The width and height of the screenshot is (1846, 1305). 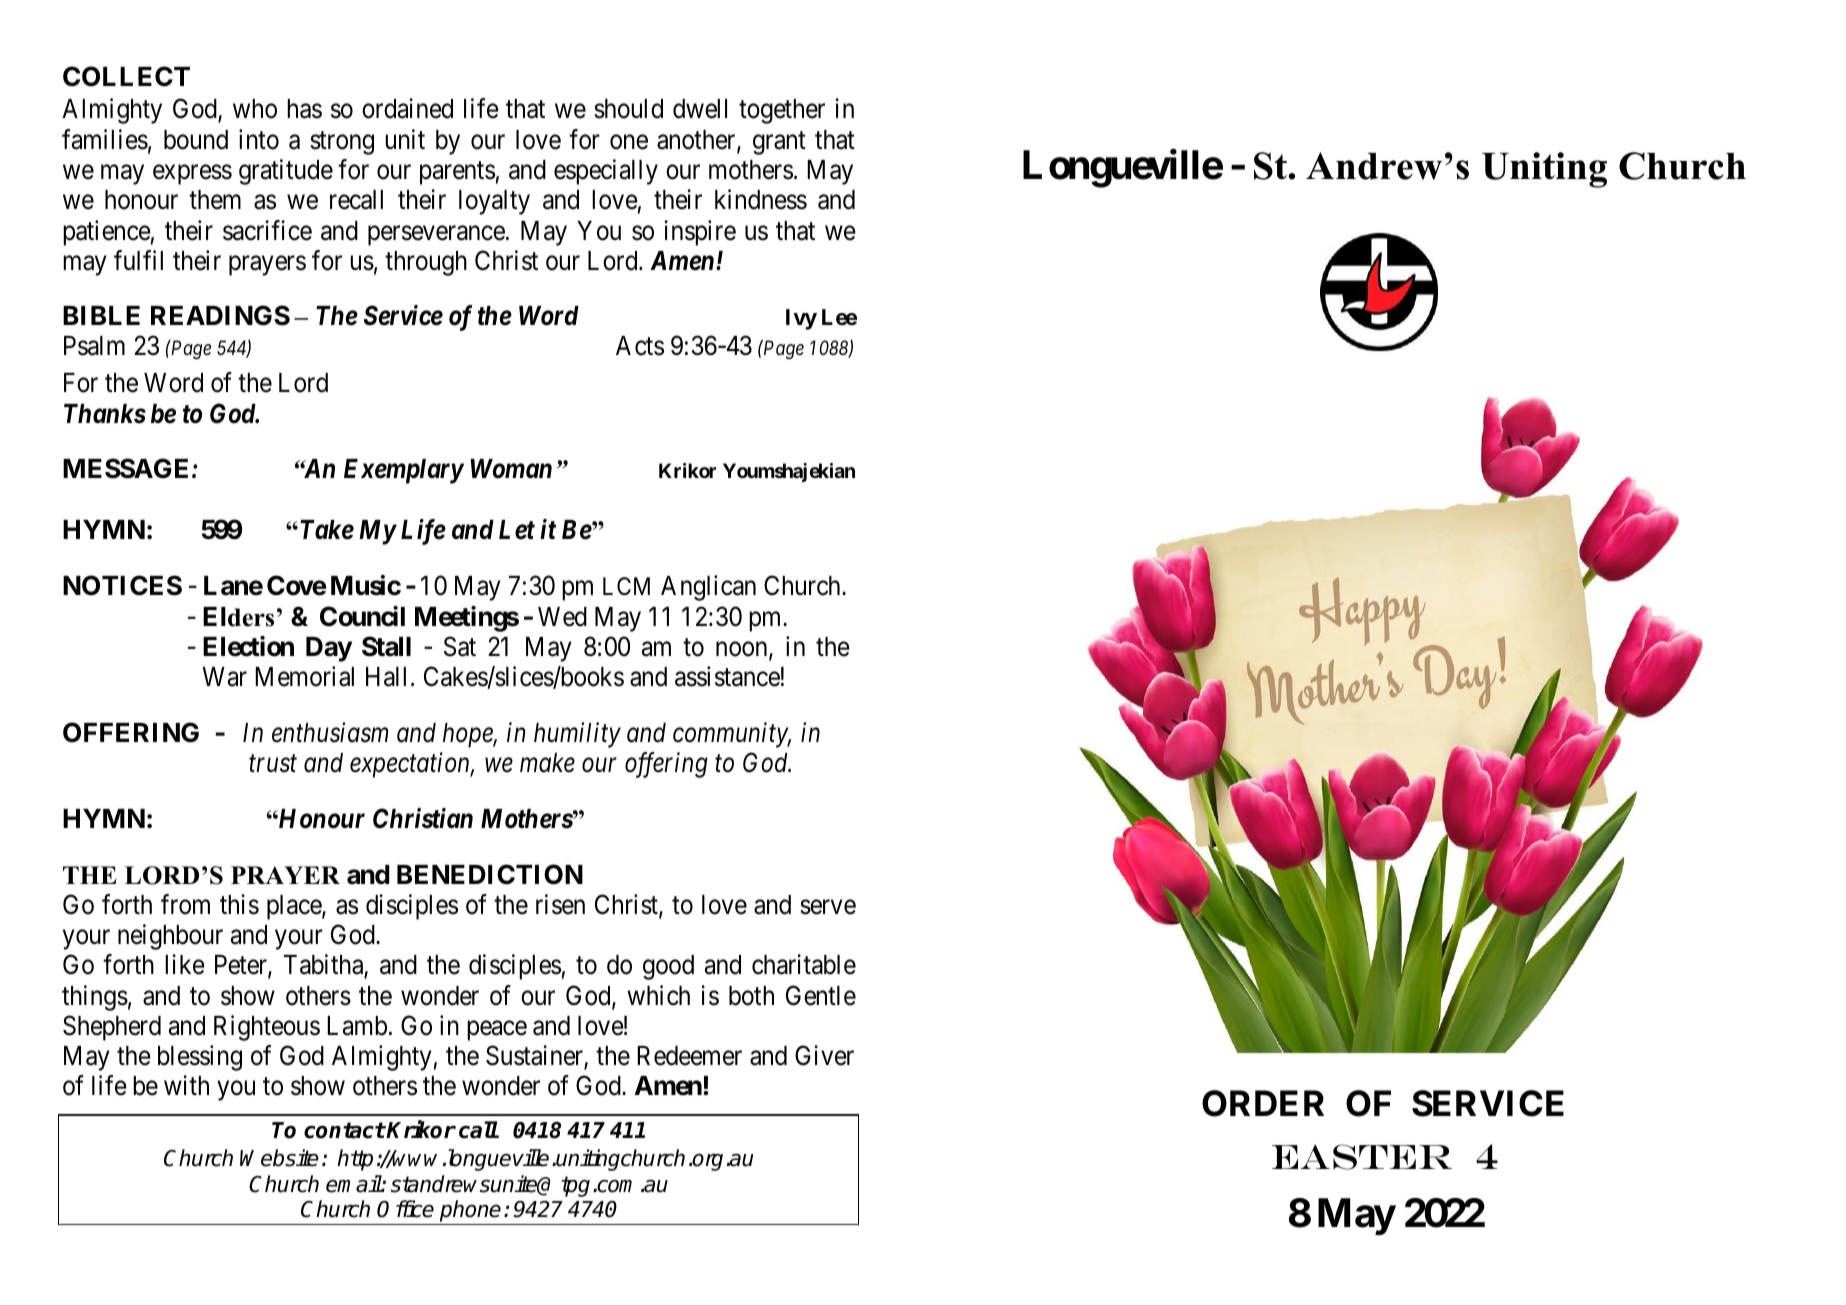 What do you see at coordinates (1362, 1157) in the screenshot?
I see `EASTER` at bounding box center [1362, 1157].
